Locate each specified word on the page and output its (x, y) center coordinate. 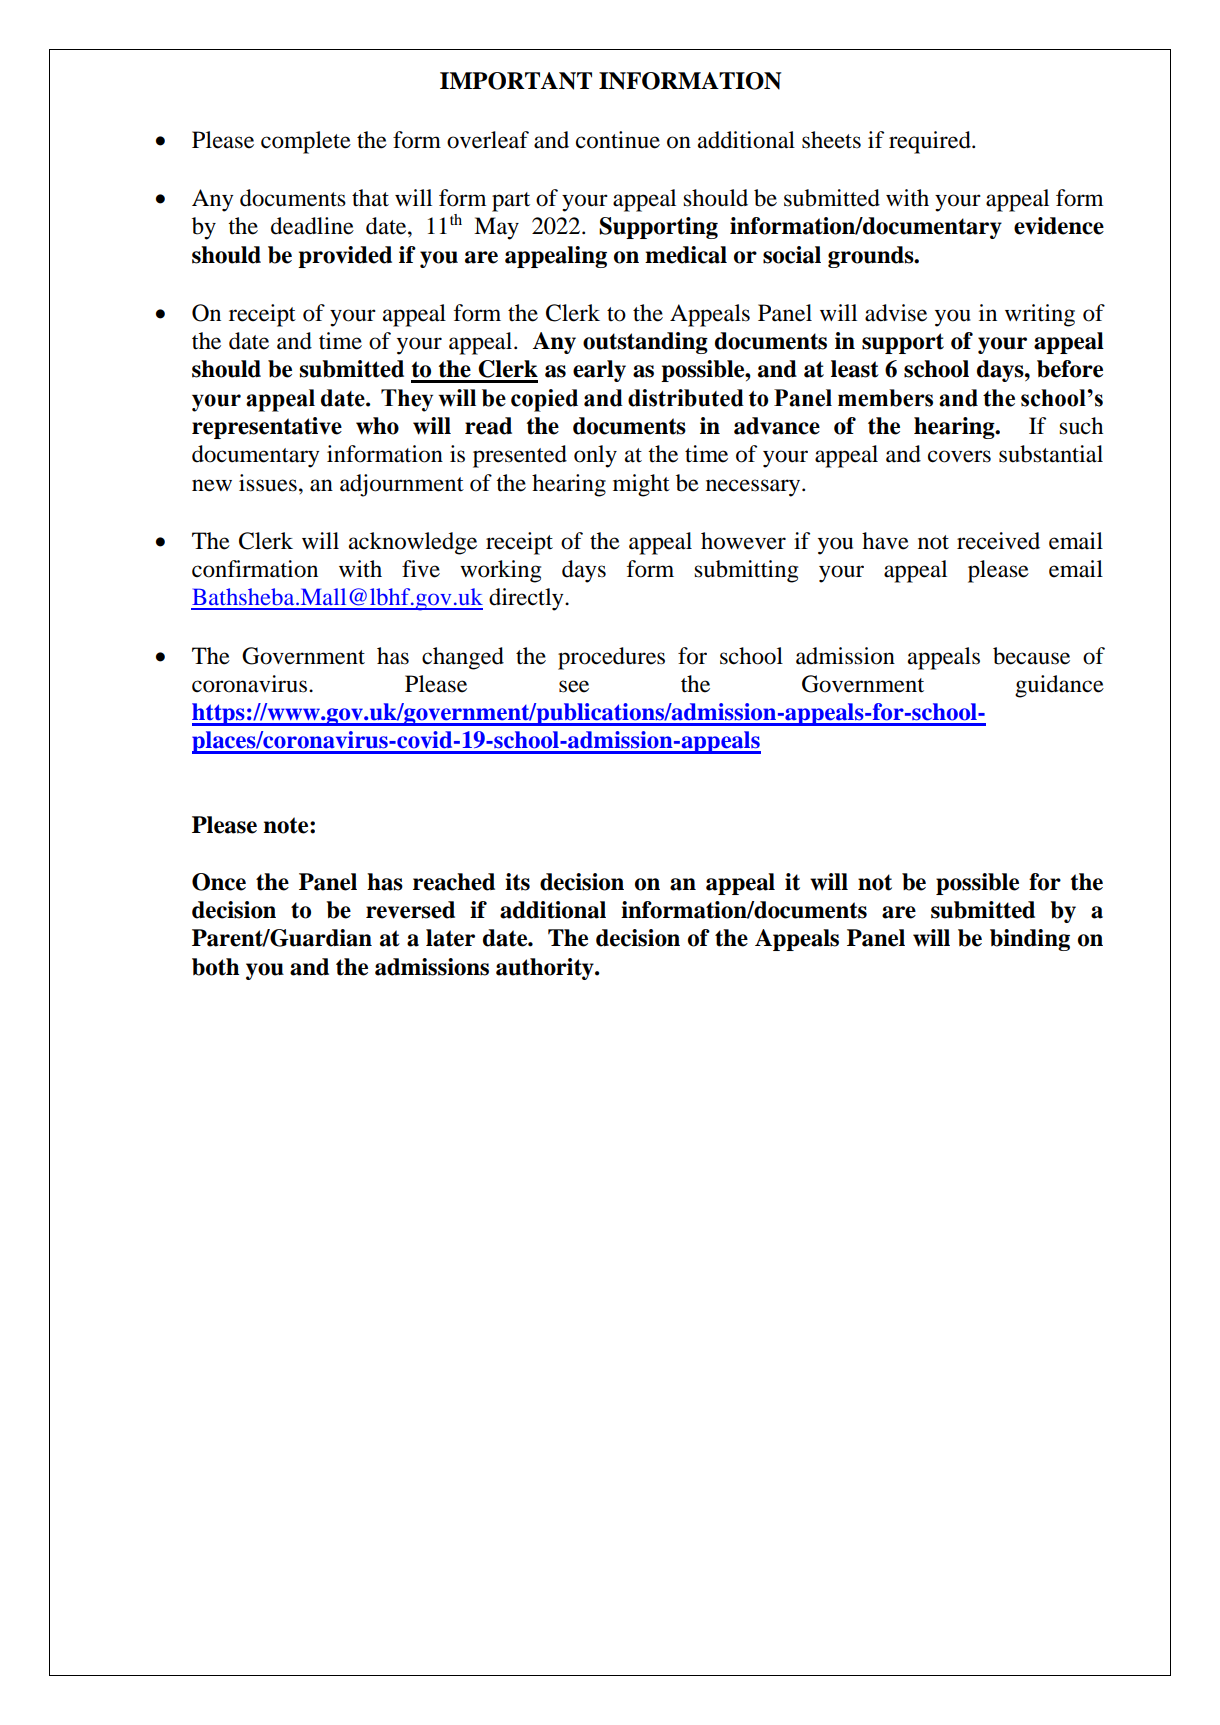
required (931, 142)
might (641, 485)
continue (618, 140)
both (216, 967)
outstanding (645, 343)
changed (463, 658)
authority (546, 969)
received (998, 541)
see (574, 686)
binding (1030, 940)
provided (345, 257)
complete (306, 142)
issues (268, 483)
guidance (1059, 686)
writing (1040, 315)
